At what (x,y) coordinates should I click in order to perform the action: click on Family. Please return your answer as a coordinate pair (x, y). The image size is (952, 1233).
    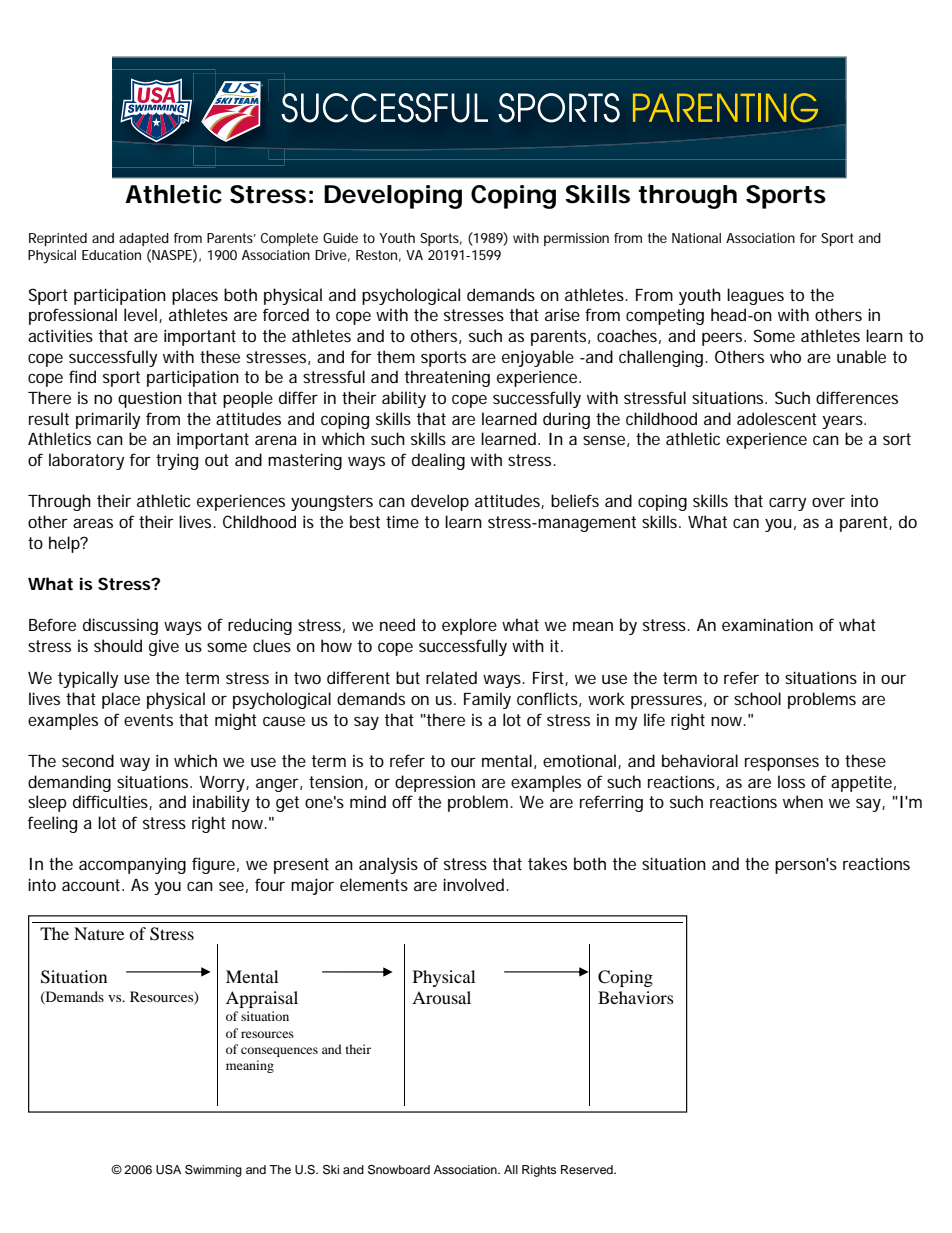
    Looking at the image, I should click on (487, 700).
